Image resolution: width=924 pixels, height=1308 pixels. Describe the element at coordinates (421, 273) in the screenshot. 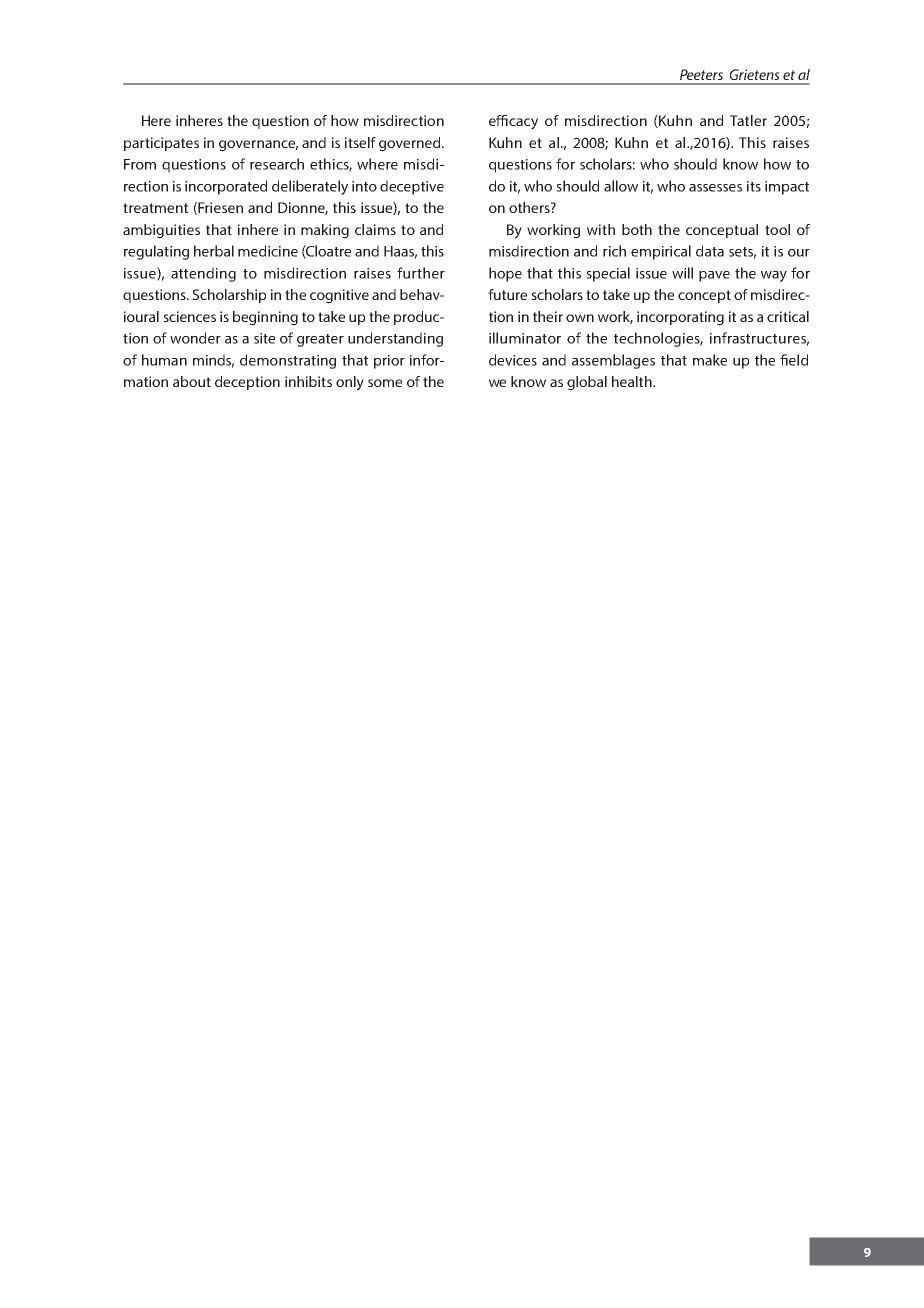

I see `further` at that location.
